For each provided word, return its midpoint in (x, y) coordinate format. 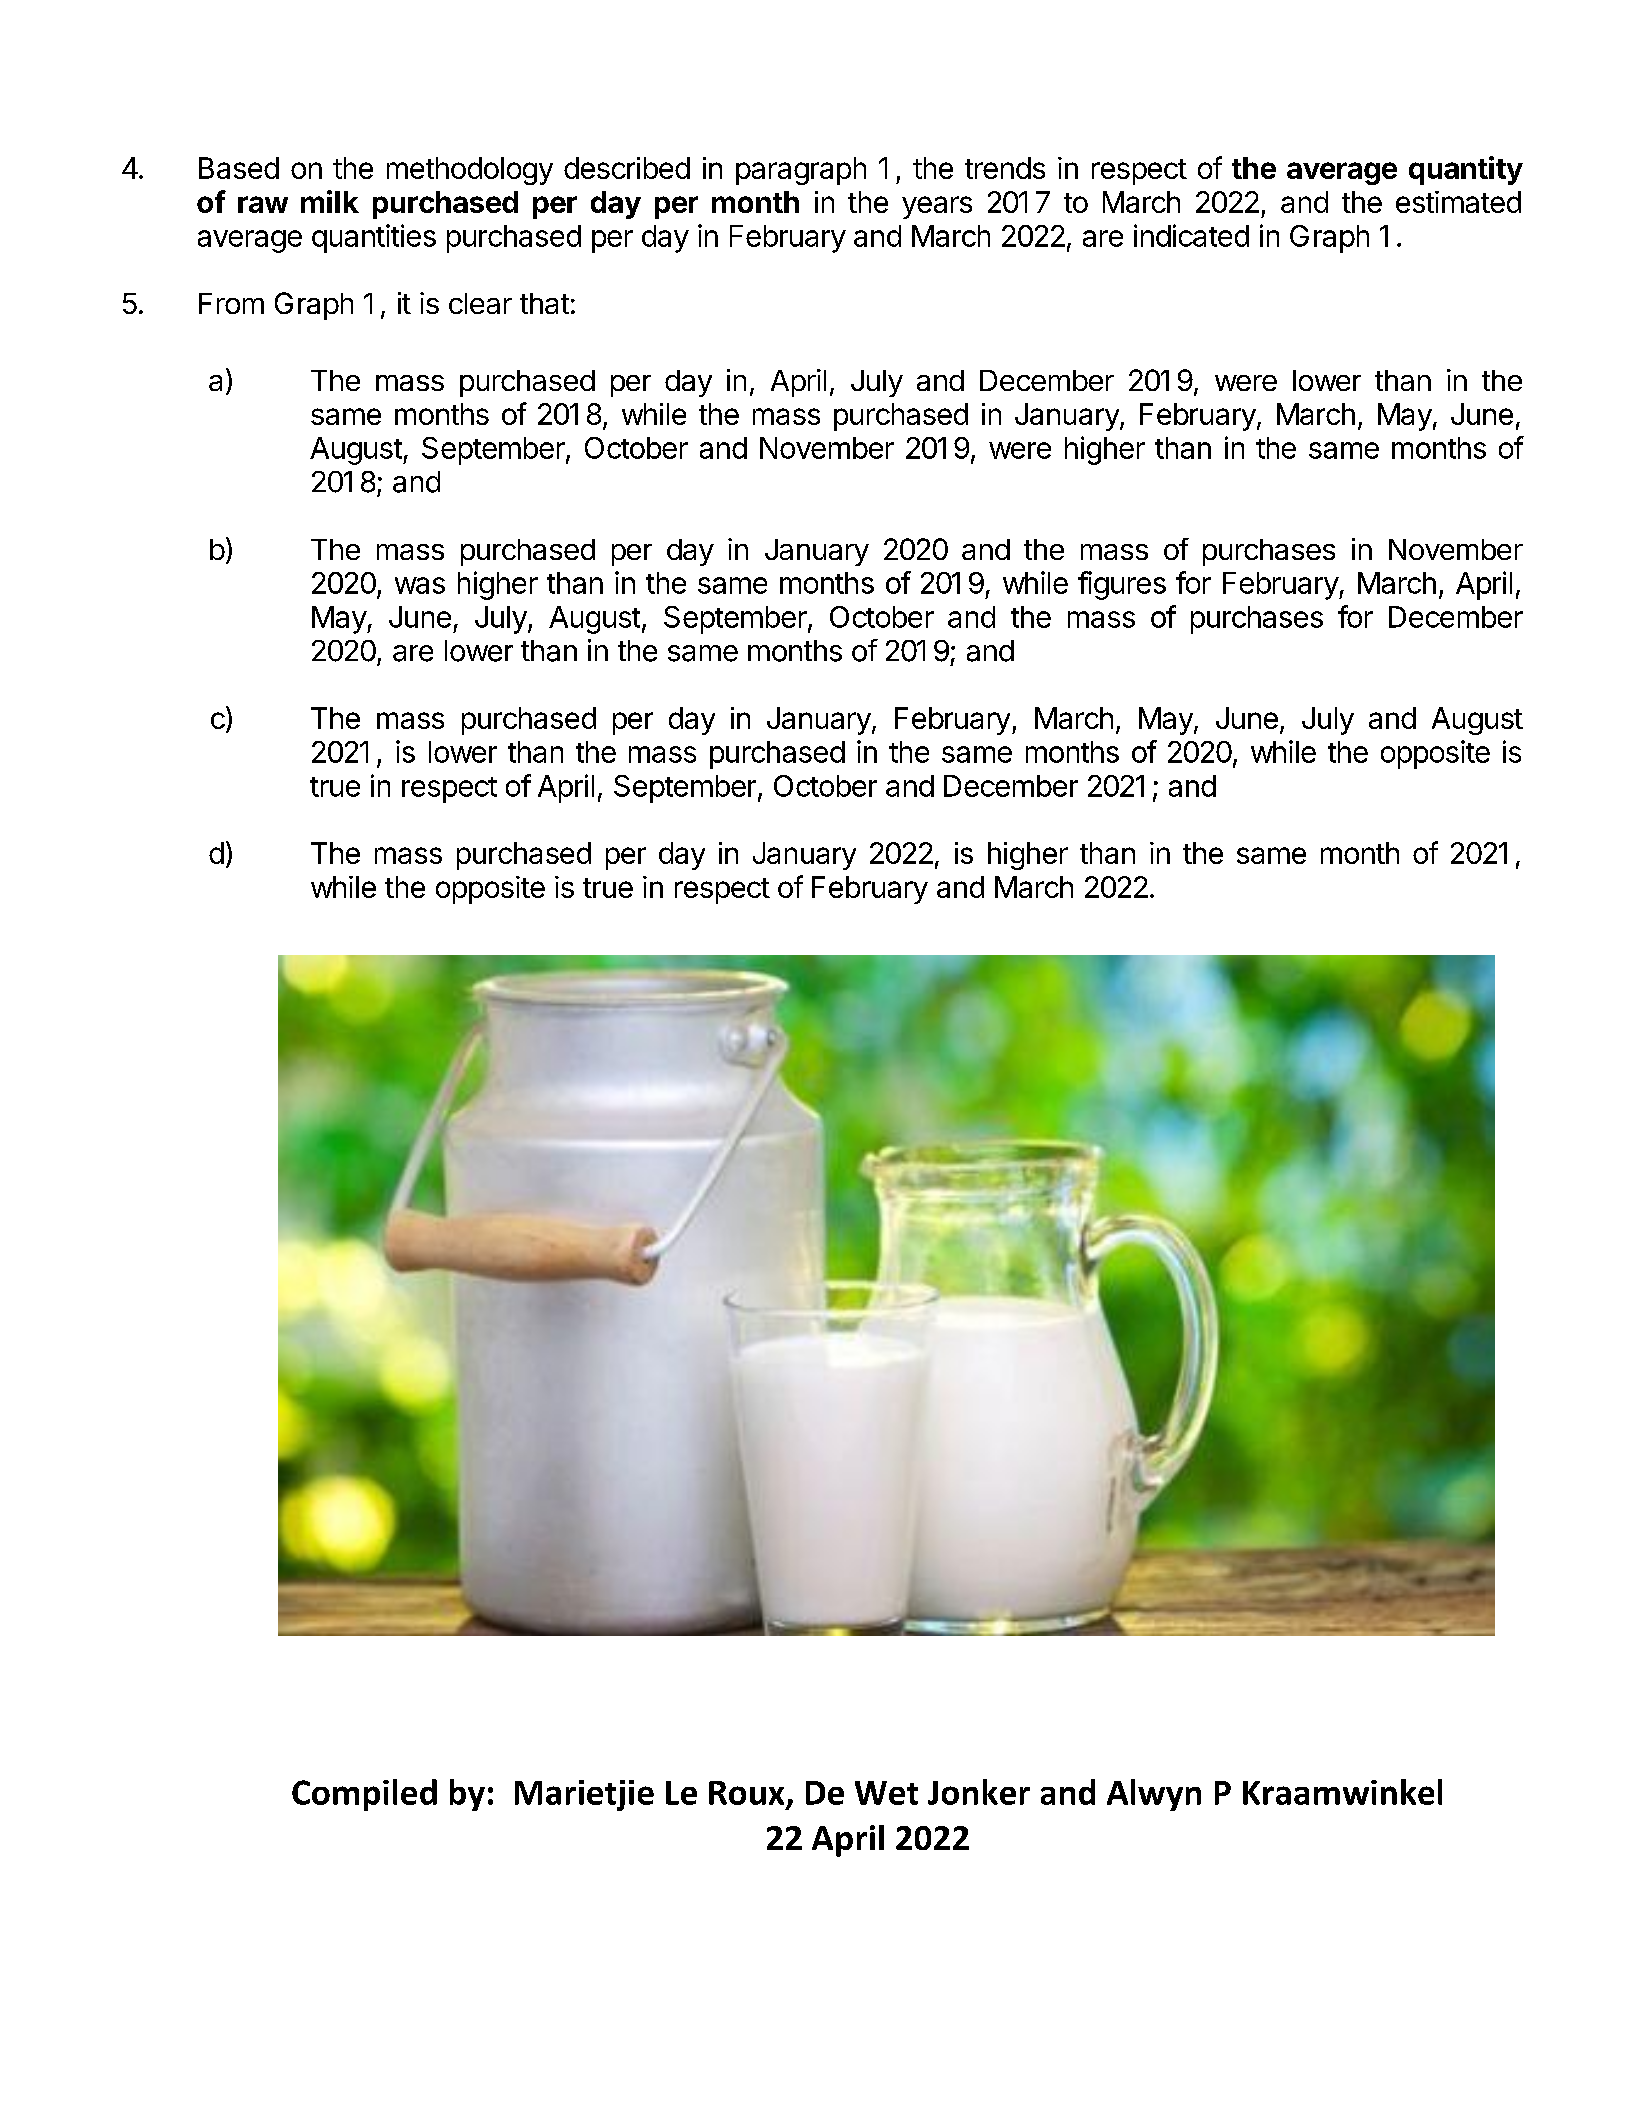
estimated (1458, 202)
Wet (886, 1793)
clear (480, 303)
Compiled (364, 1795)
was (420, 585)
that (544, 303)
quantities (374, 238)
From (231, 303)
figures (1122, 585)
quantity (1466, 170)
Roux (746, 1793)
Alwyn (1154, 1795)
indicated (1191, 235)
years (937, 207)
